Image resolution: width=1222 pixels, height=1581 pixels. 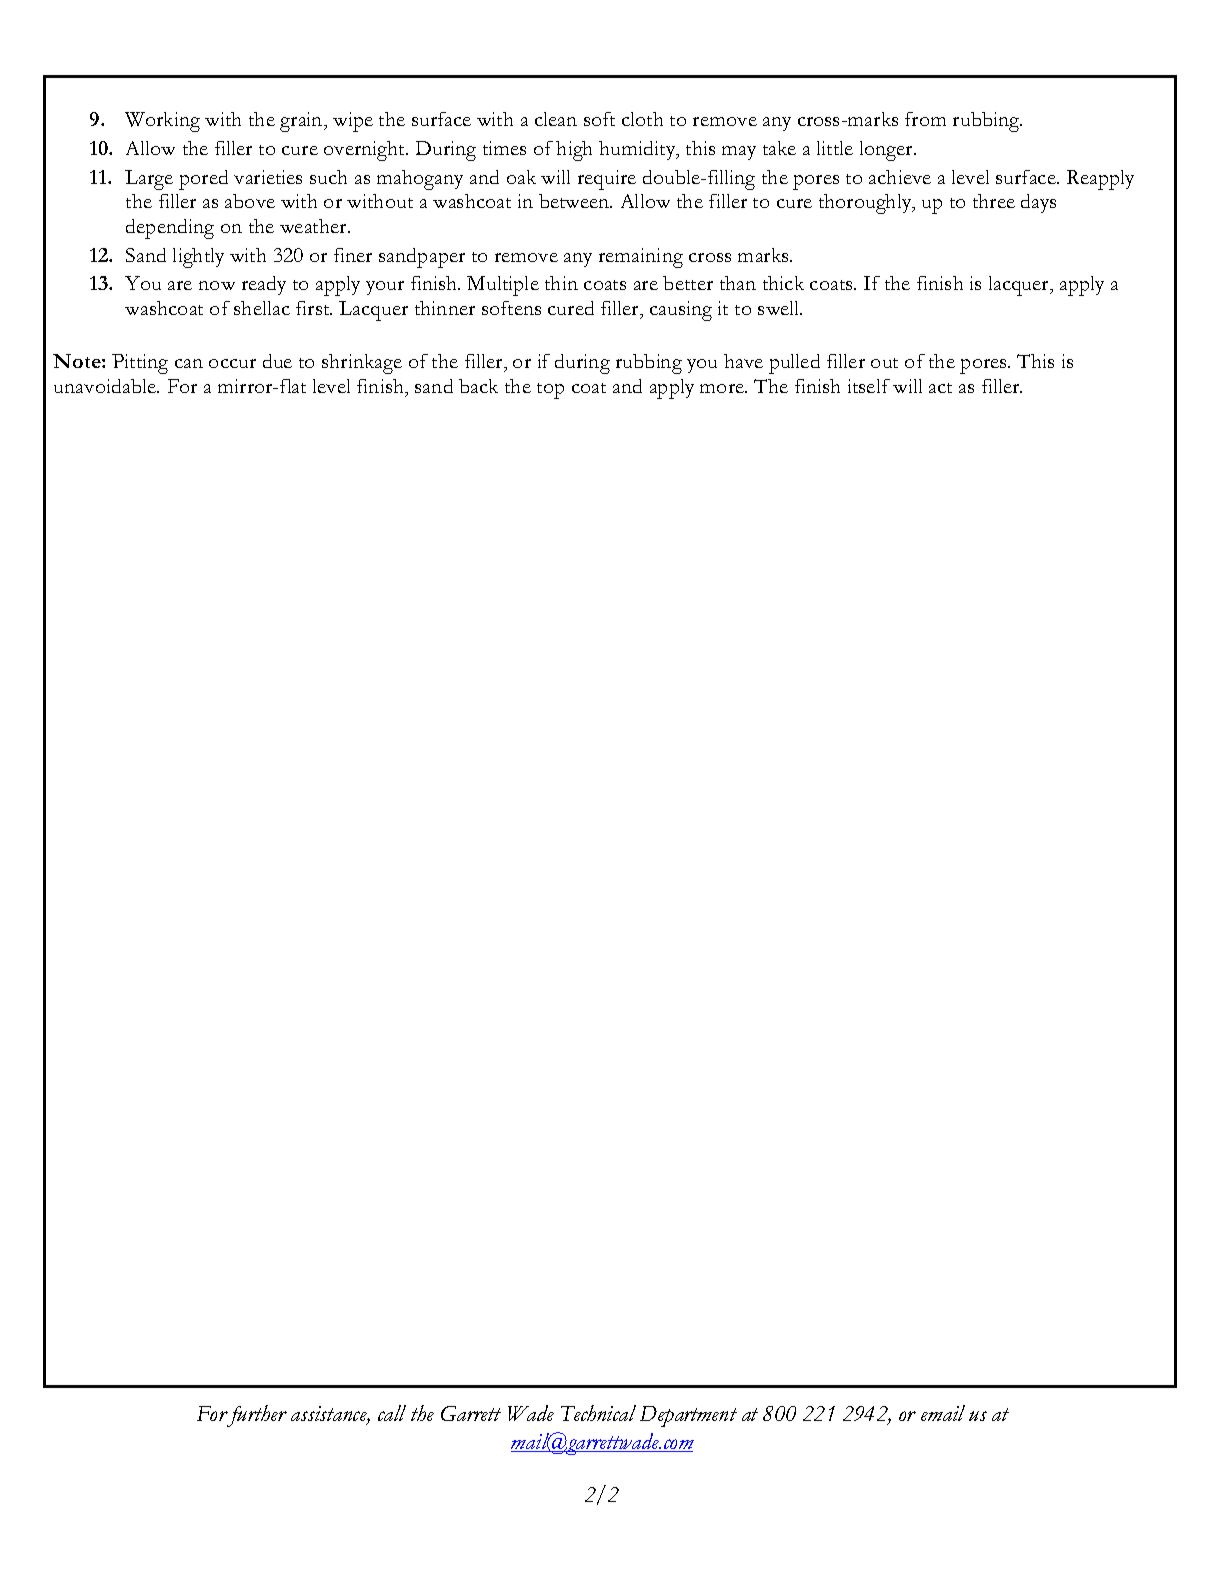 I want to click on high, so click(x=574, y=151).
